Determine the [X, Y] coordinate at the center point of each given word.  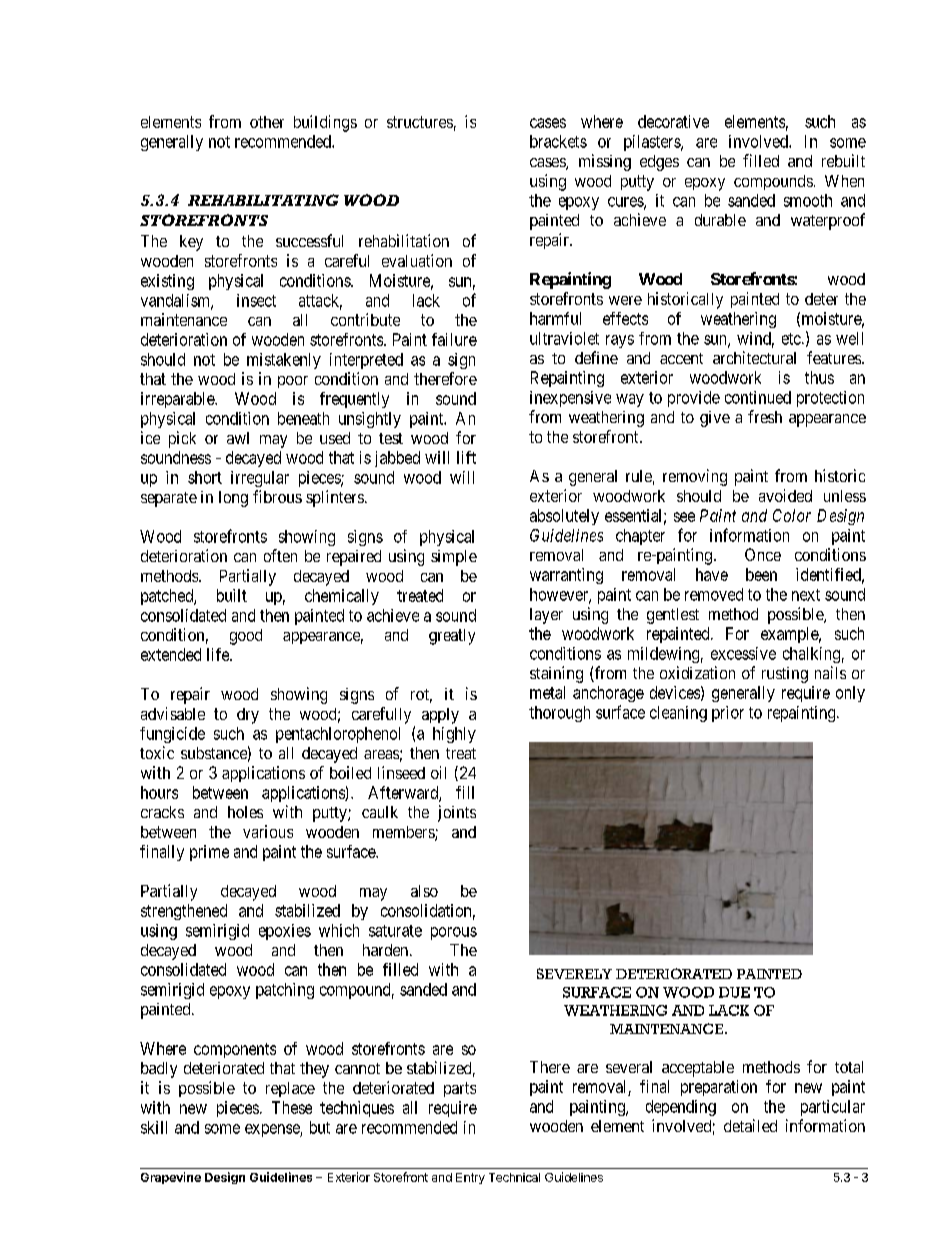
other [267, 122]
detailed [750, 1125]
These [292, 1107]
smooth [808, 200]
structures [420, 122]
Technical [514, 1177]
